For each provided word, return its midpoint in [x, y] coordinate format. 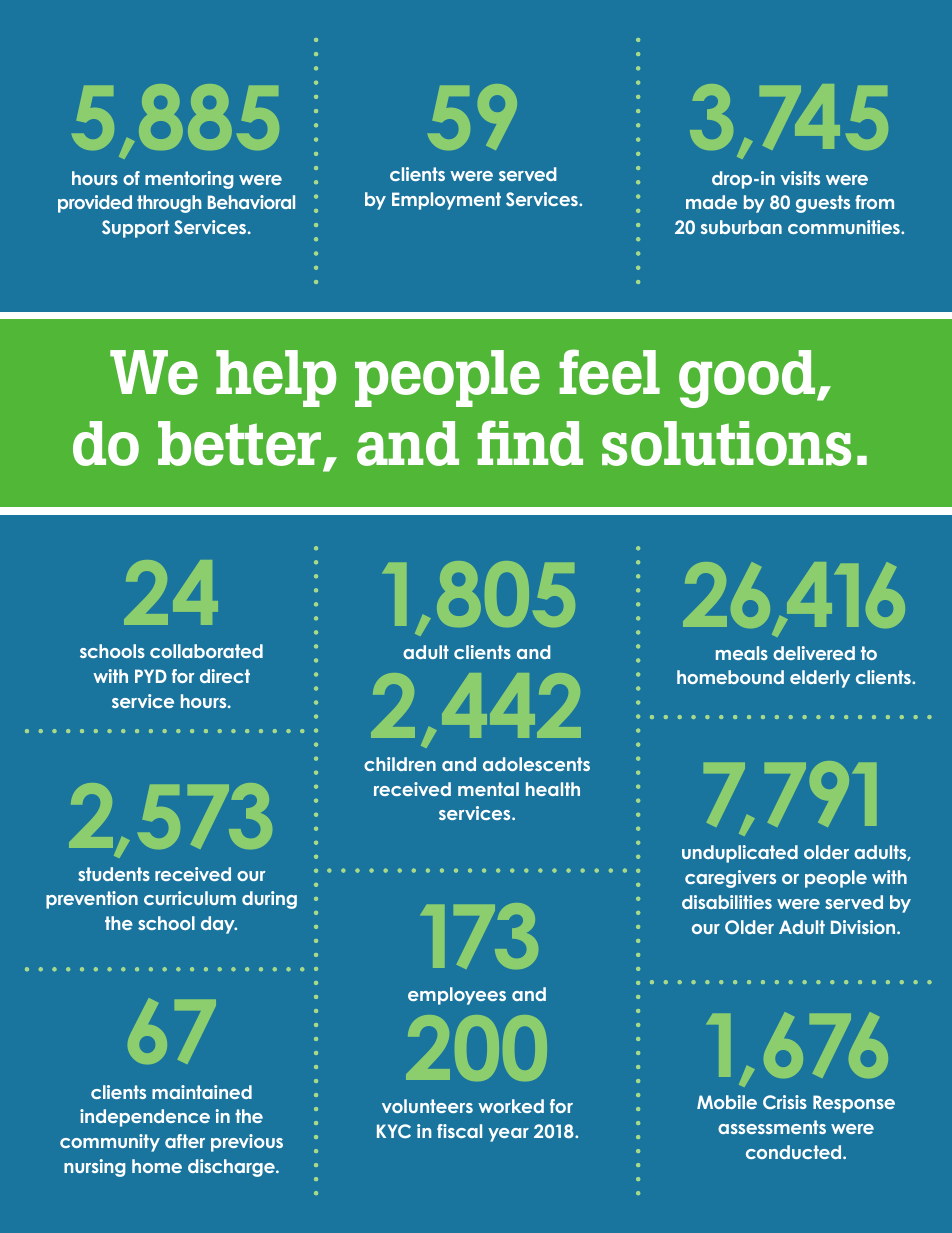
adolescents [536, 764]
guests [823, 204]
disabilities [727, 902]
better [239, 443]
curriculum [190, 898]
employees [457, 996]
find [530, 443]
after [185, 1141]
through [169, 204]
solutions [726, 443]
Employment [446, 201]
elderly [820, 679]
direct [225, 676]
